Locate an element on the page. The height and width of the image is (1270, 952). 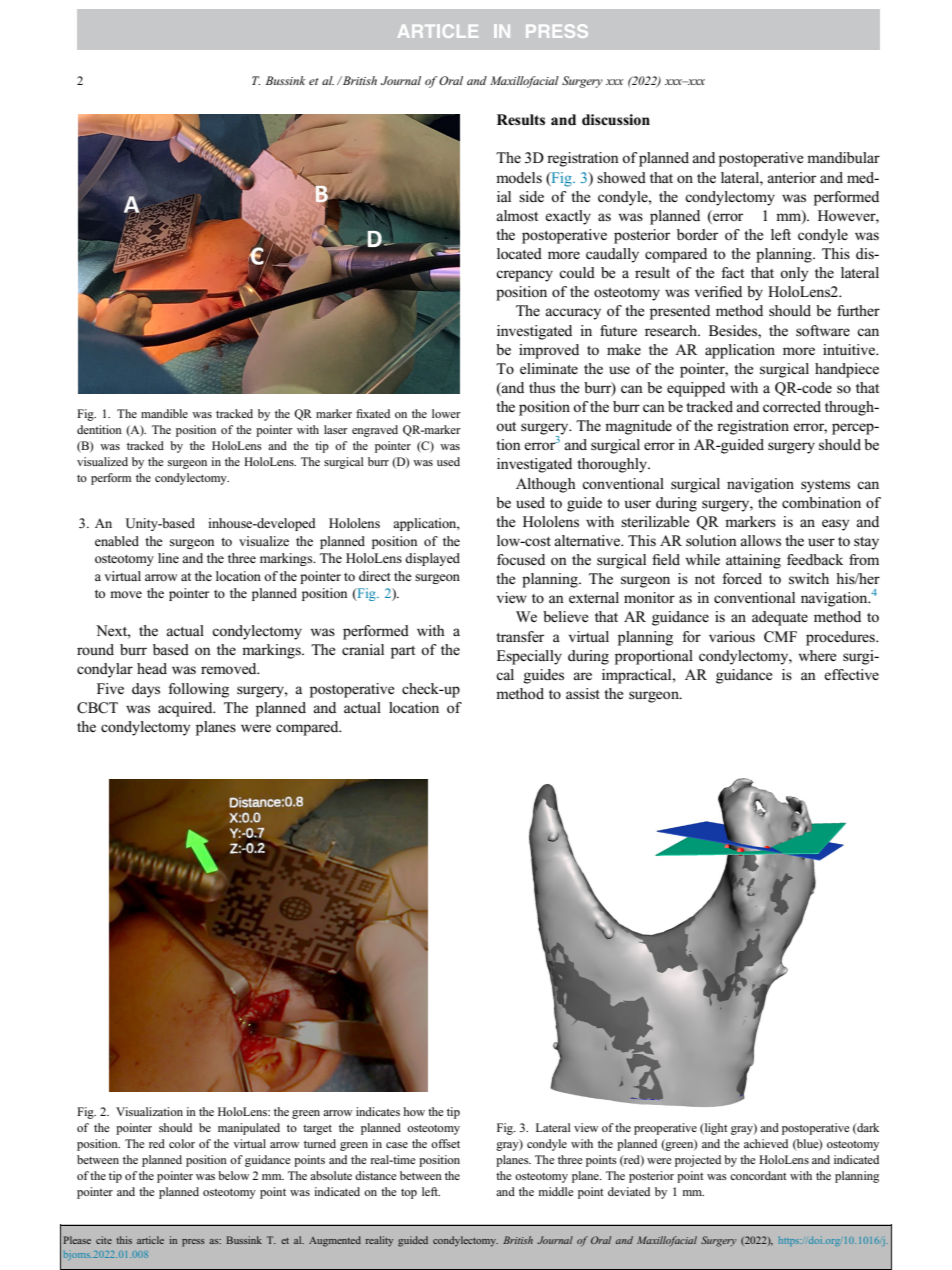
assist is located at coordinates (583, 693).
